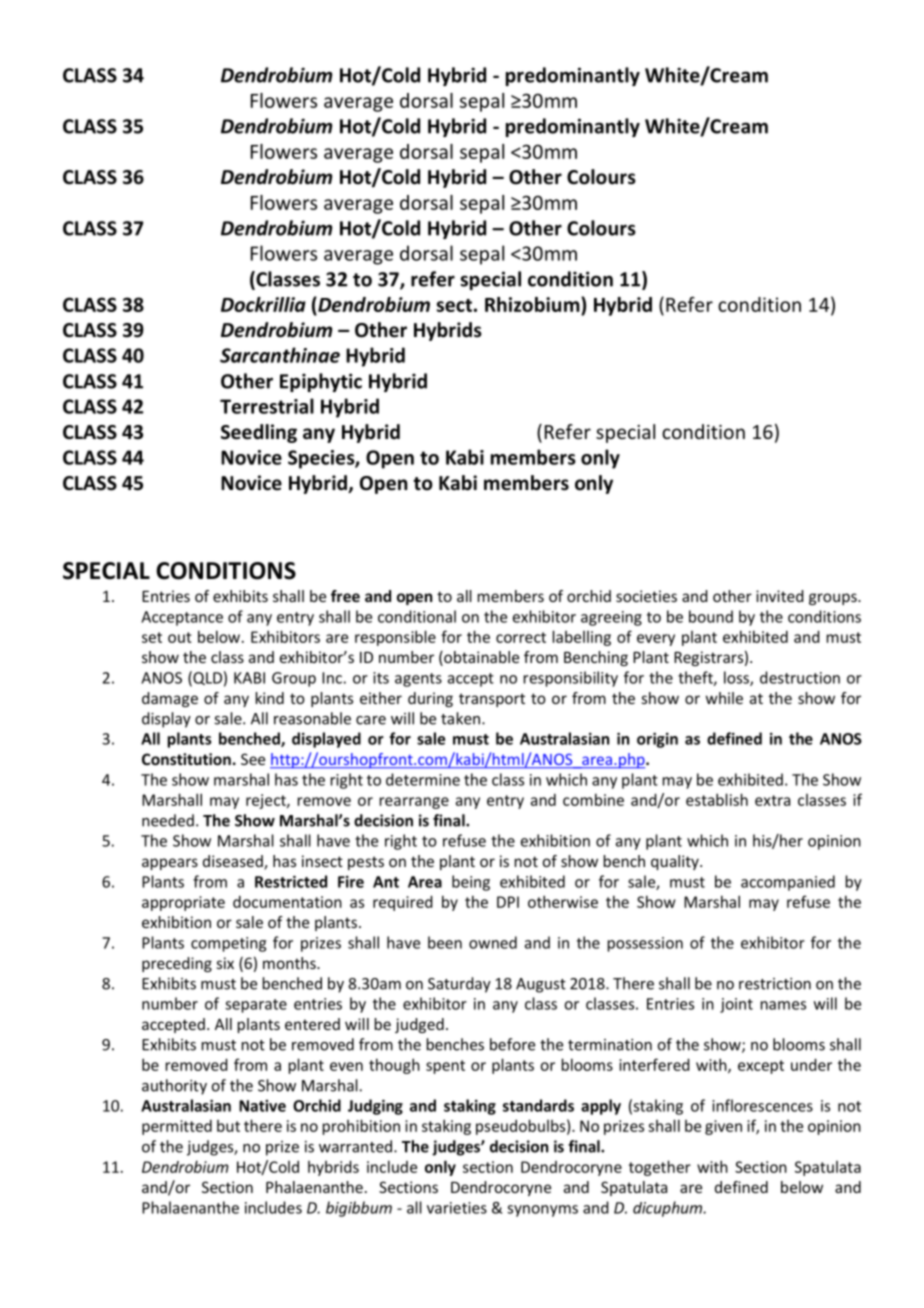  I want to click on but, so click(228, 1126).
